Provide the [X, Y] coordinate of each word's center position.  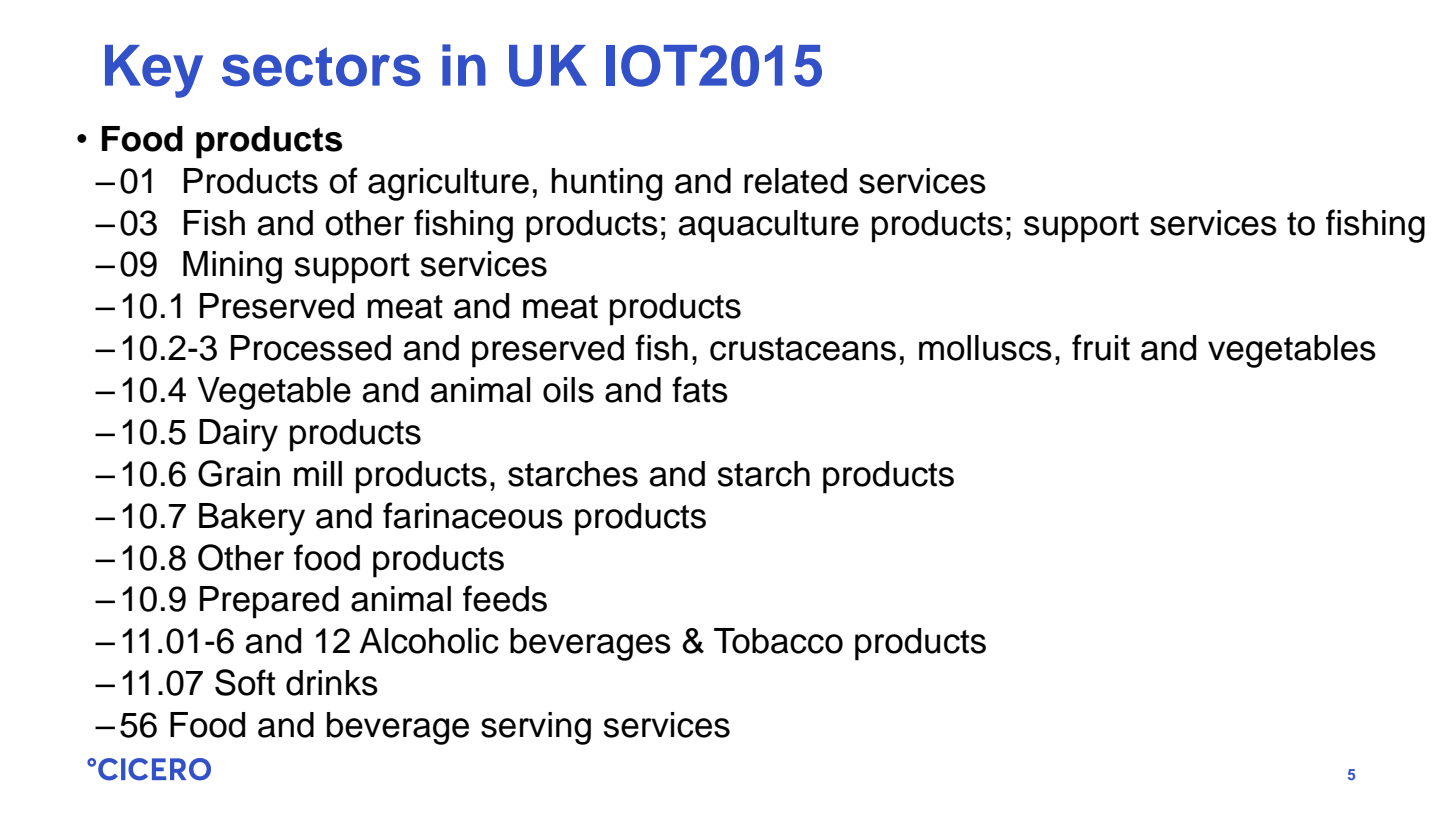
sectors [321, 67]
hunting [607, 184]
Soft [245, 682]
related [795, 181]
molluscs [985, 348]
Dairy [238, 435]
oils [568, 390]
